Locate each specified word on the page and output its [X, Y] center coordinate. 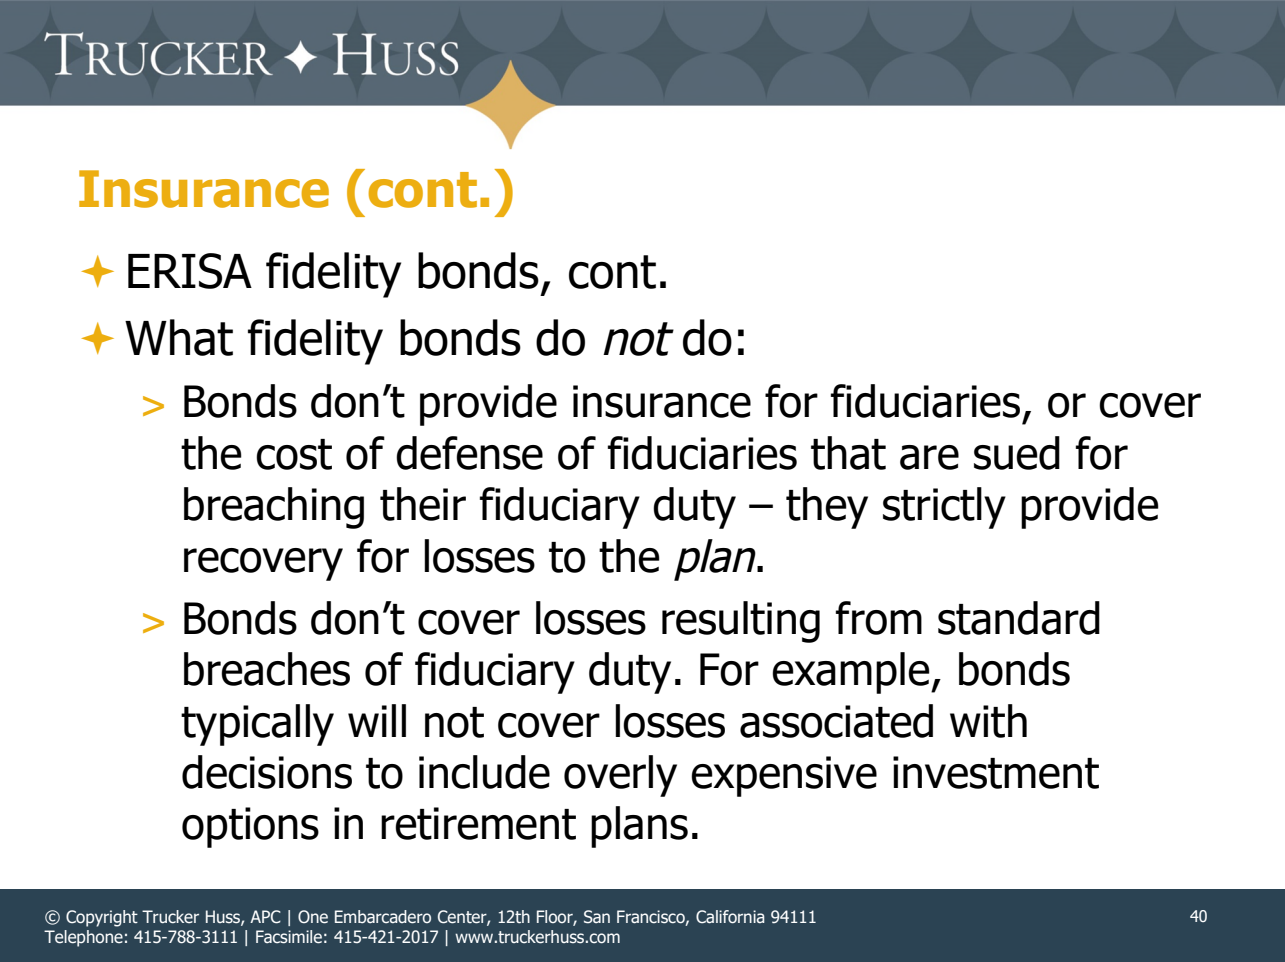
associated [836, 721]
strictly [944, 508]
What [179, 337]
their [423, 504]
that [848, 453]
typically [257, 725]
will [377, 720]
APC [265, 917]
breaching [274, 508]
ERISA [190, 271]
